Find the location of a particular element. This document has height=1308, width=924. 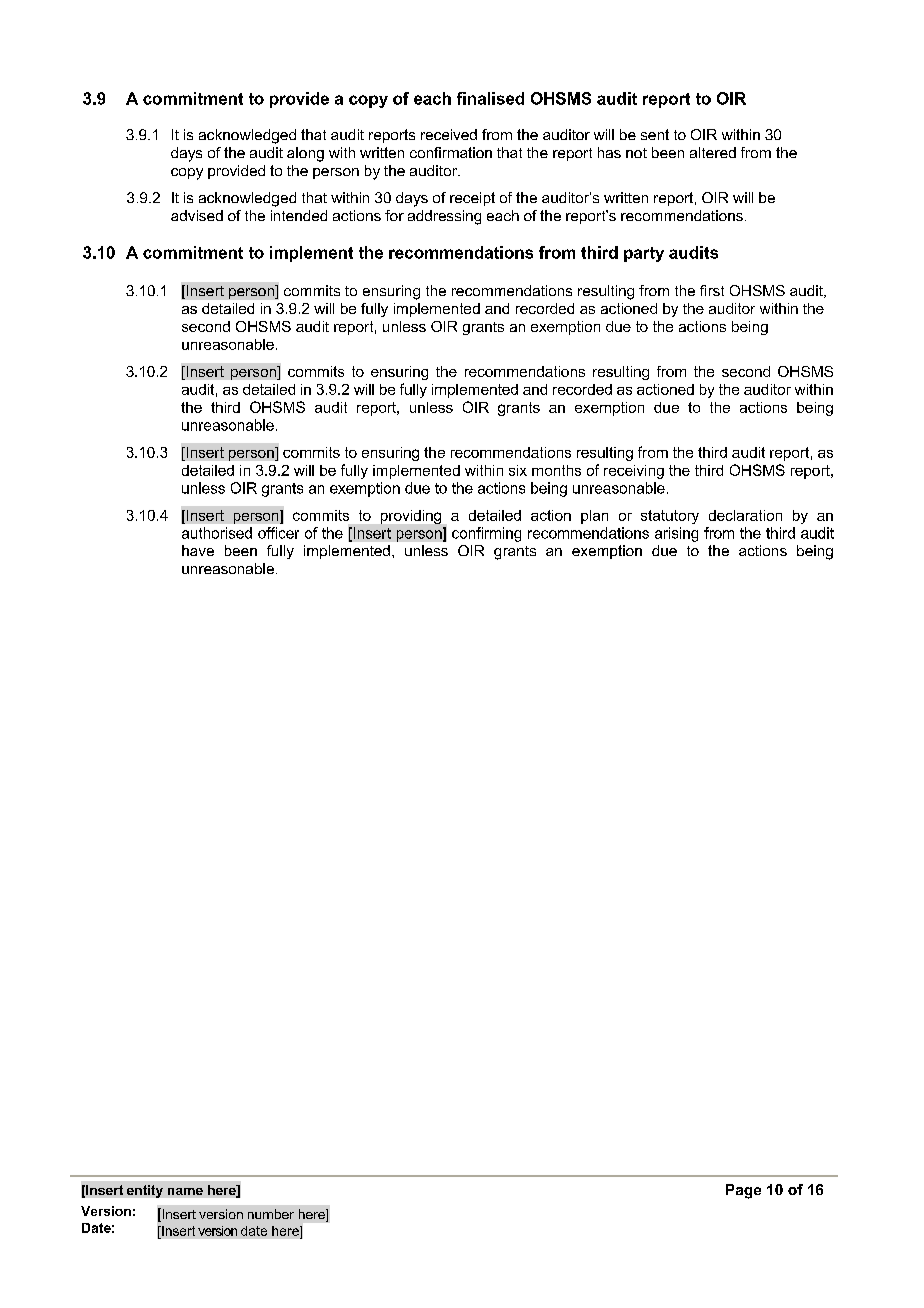

number is located at coordinates (271, 1214).
